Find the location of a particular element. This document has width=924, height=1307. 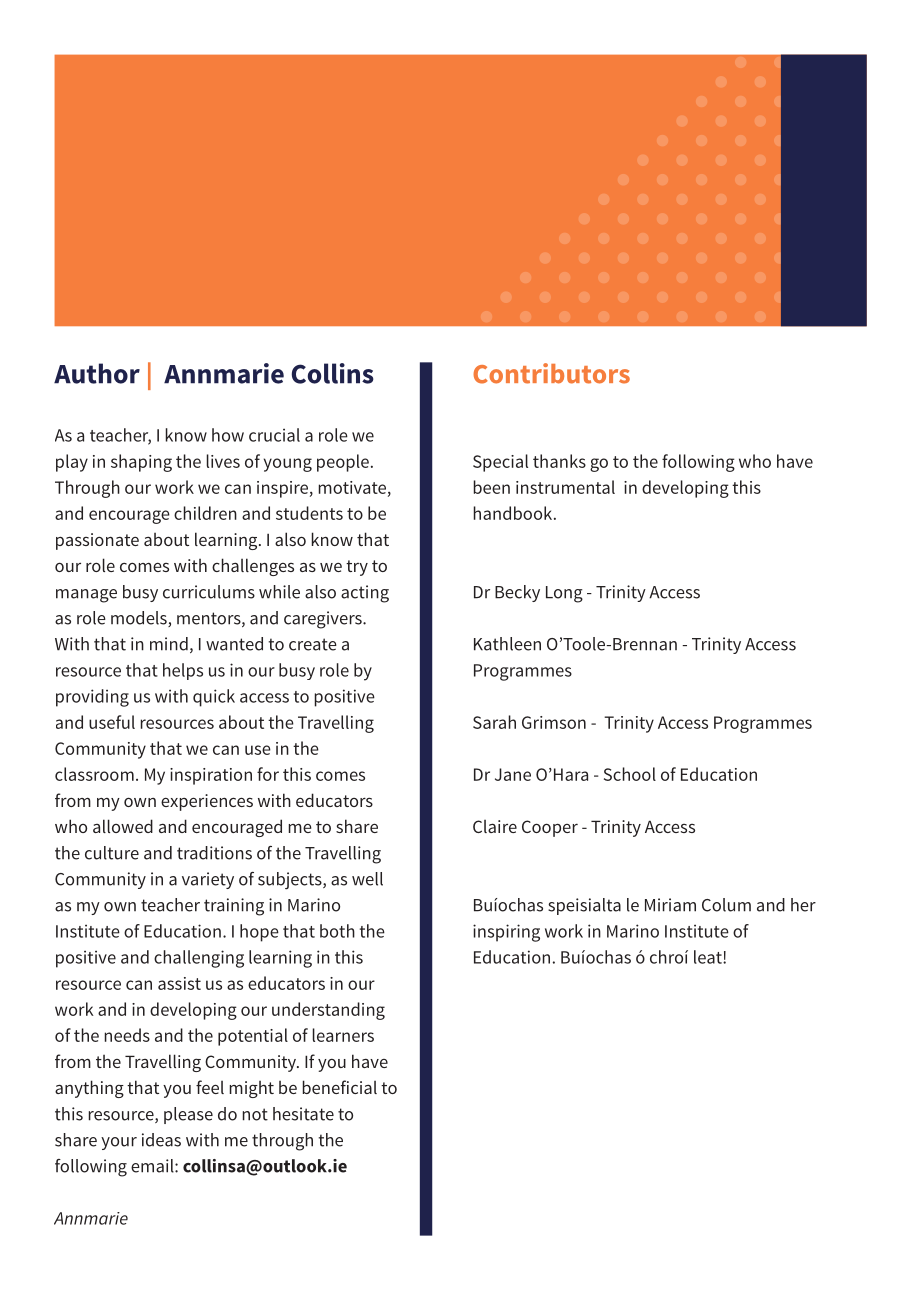

challenging is located at coordinates (199, 959).
